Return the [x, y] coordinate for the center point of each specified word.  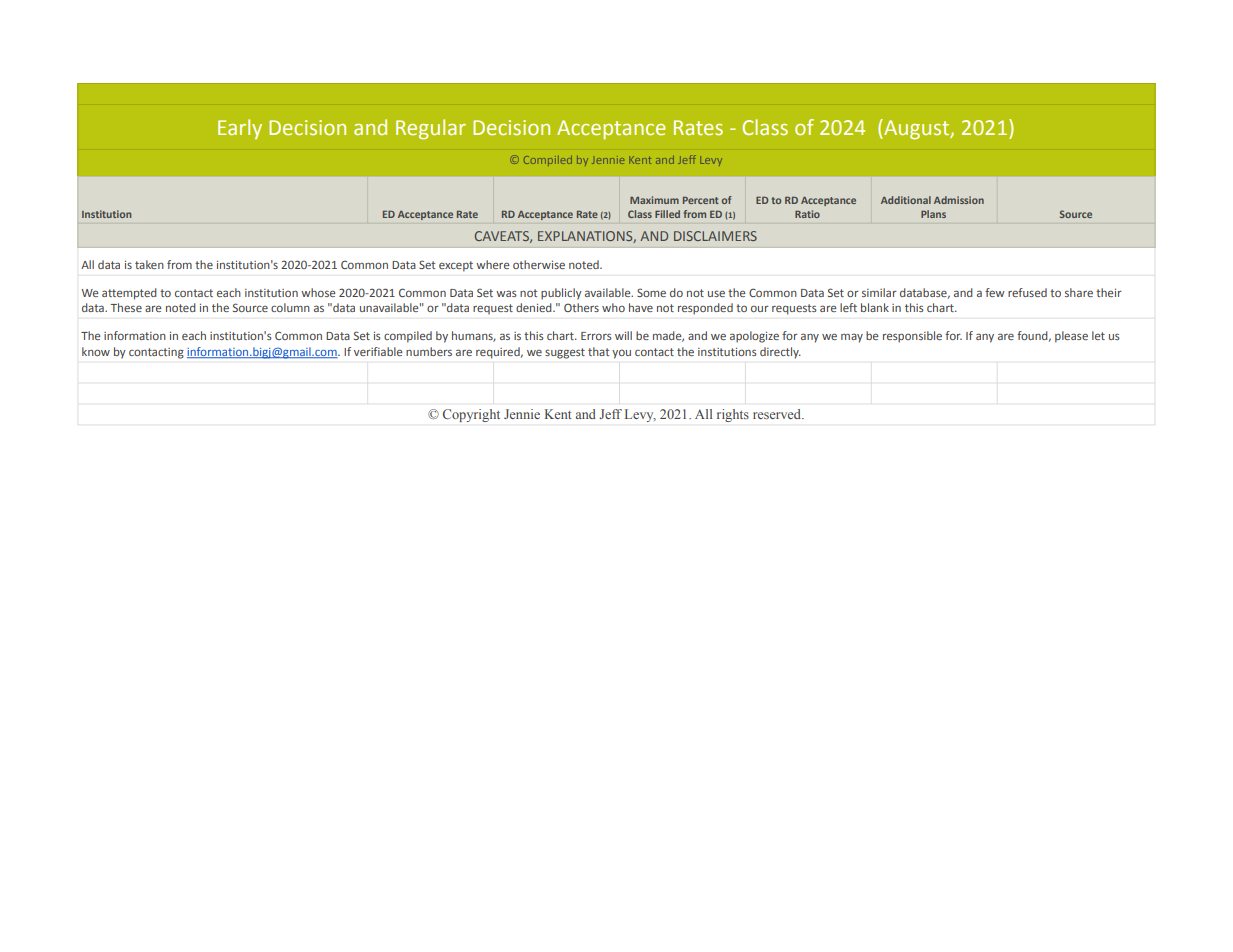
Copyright [471, 415]
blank [875, 307]
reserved [778, 414]
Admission [959, 200]
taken [149, 264]
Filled [667, 214]
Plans [933, 214]
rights [733, 415]
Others [581, 307]
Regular [431, 129]
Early [240, 129]
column [290, 307]
